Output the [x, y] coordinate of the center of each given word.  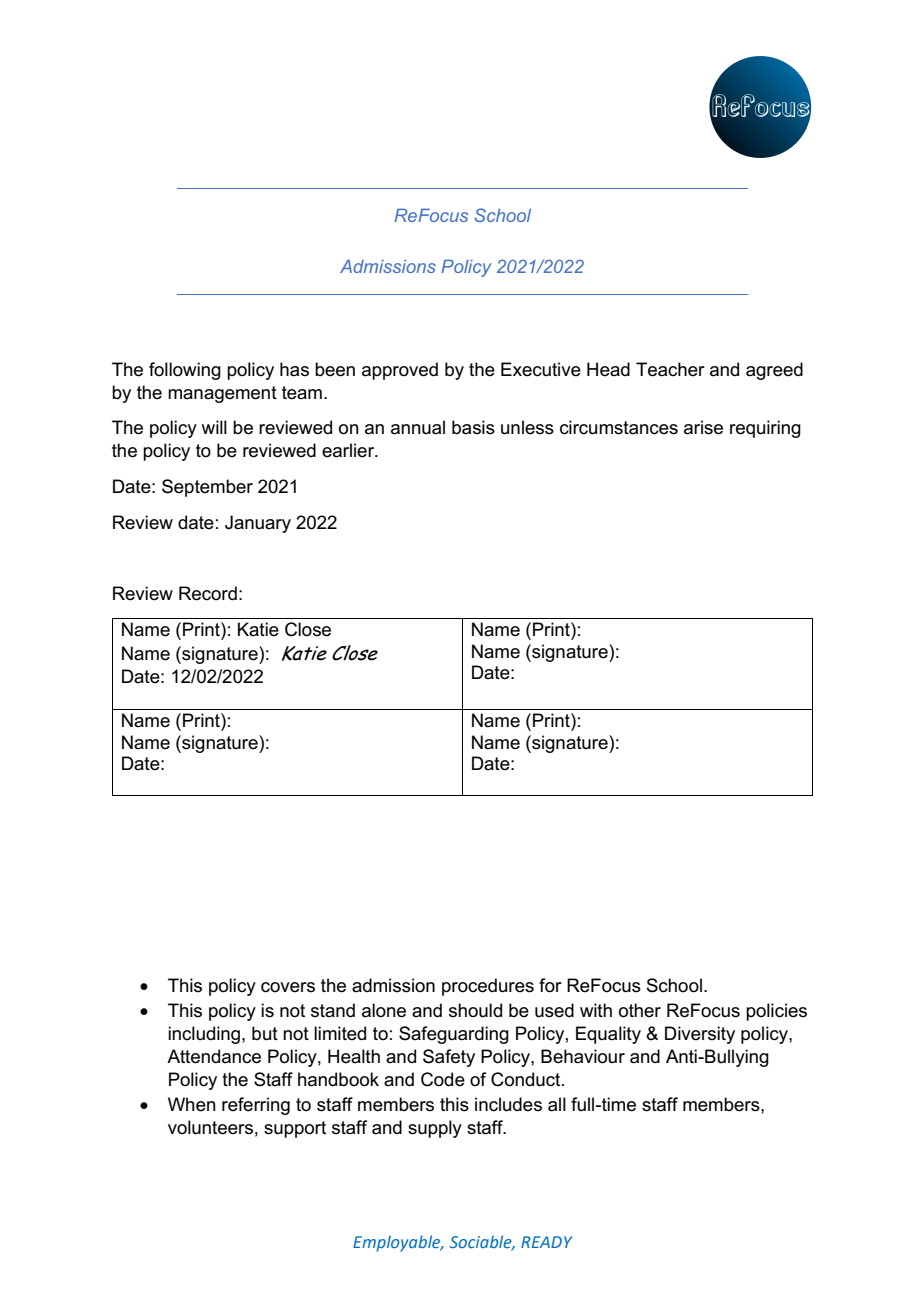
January [258, 524]
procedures [488, 987]
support [295, 1129]
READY [547, 1242]
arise [703, 427]
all [557, 1104]
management [222, 394]
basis [473, 427]
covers [288, 987]
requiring [765, 429]
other [640, 1010]
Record [208, 593]
